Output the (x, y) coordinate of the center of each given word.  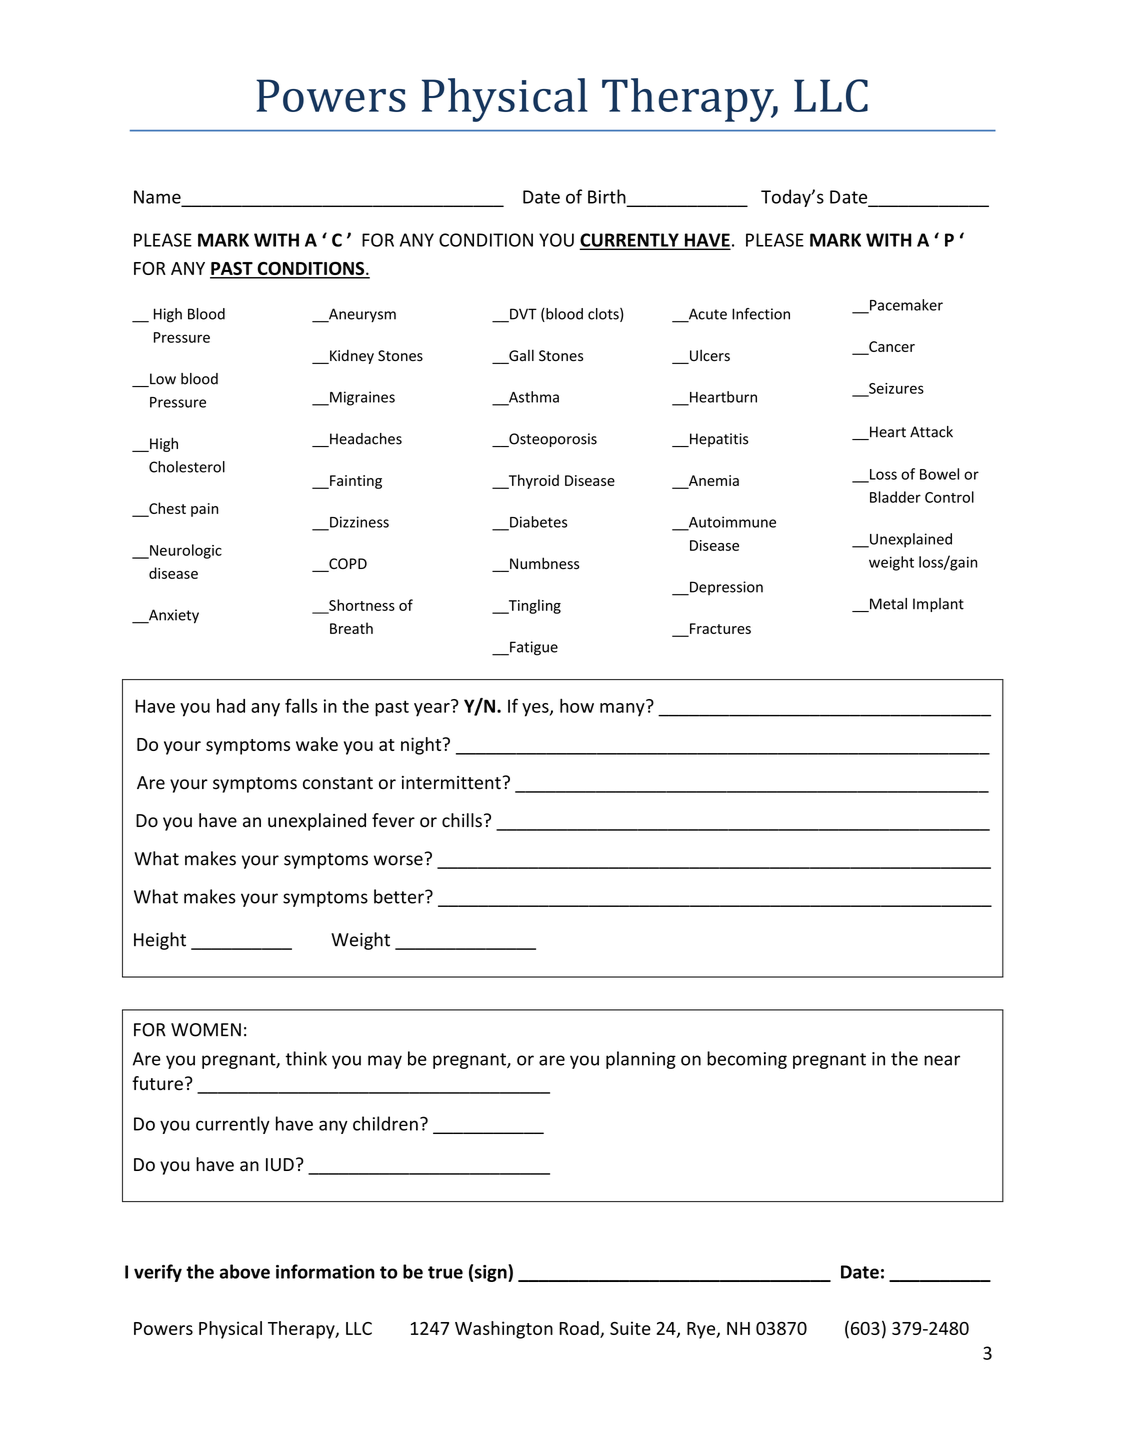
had (231, 706)
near (942, 1060)
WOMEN (206, 1030)
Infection (761, 314)
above (245, 1271)
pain (204, 510)
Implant (938, 605)
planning (641, 1060)
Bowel (939, 474)
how (577, 705)
